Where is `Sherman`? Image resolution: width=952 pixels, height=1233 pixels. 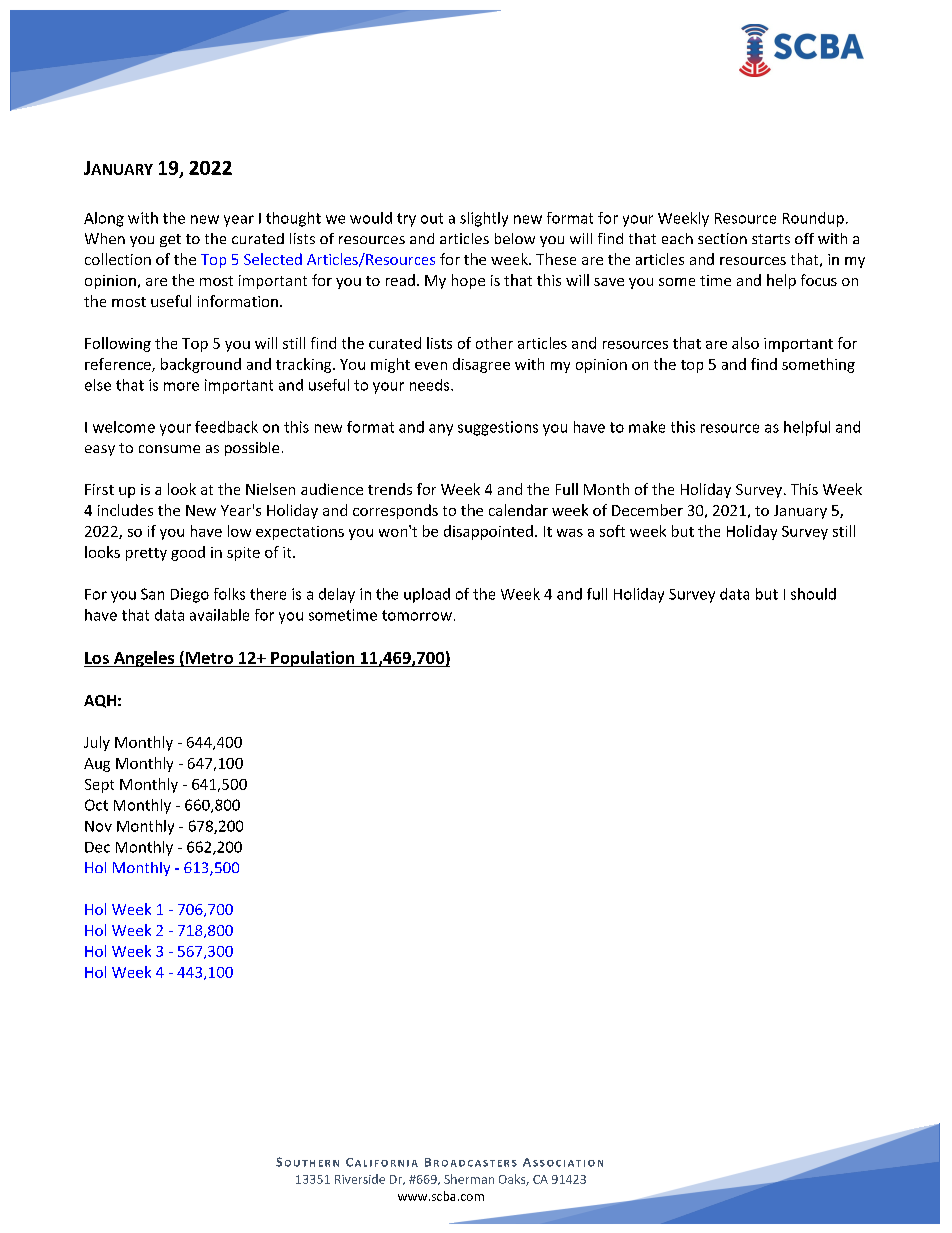 Sherman is located at coordinates (469, 1179).
